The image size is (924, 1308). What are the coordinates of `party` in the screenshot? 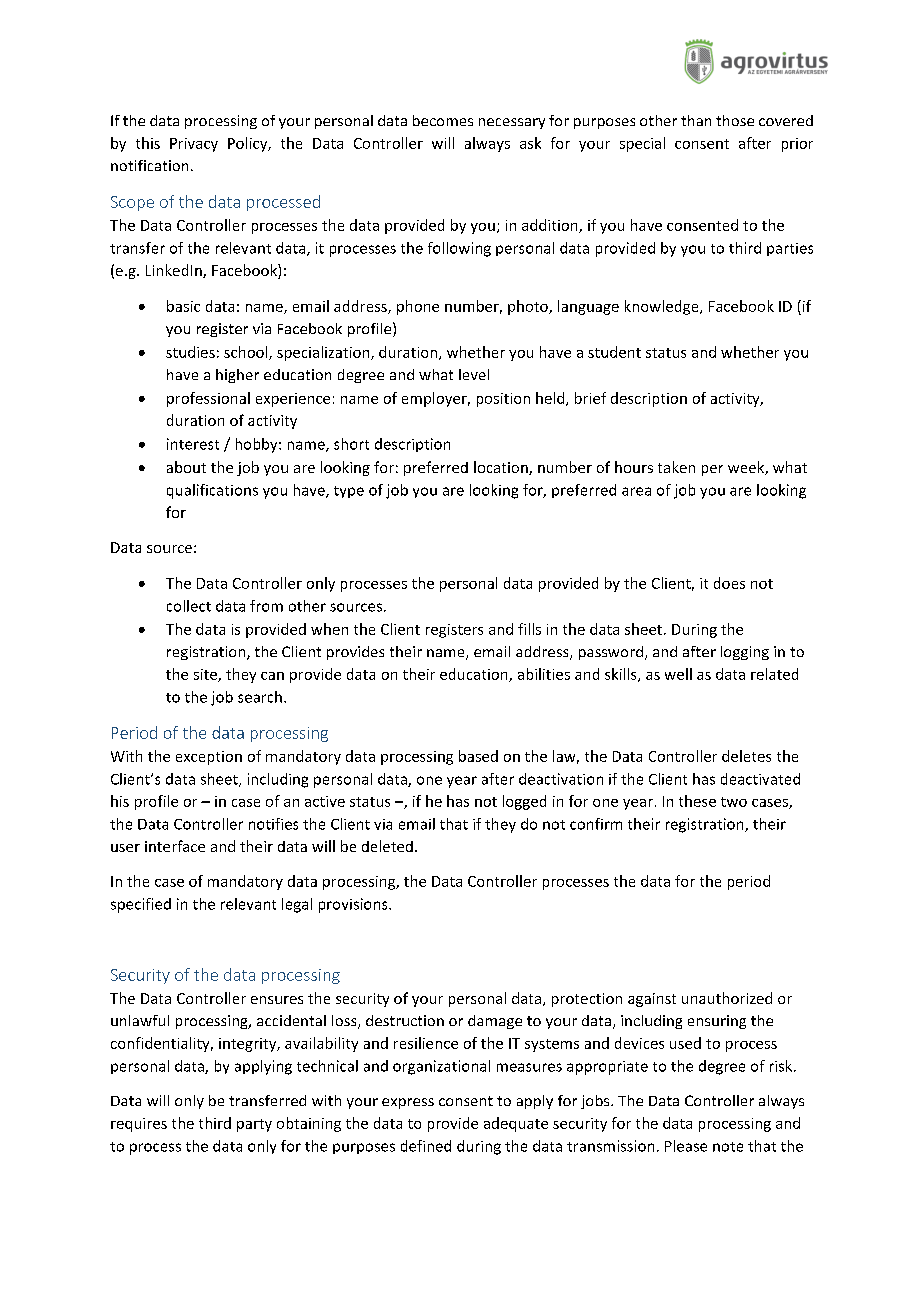 It's located at (254, 1125).
